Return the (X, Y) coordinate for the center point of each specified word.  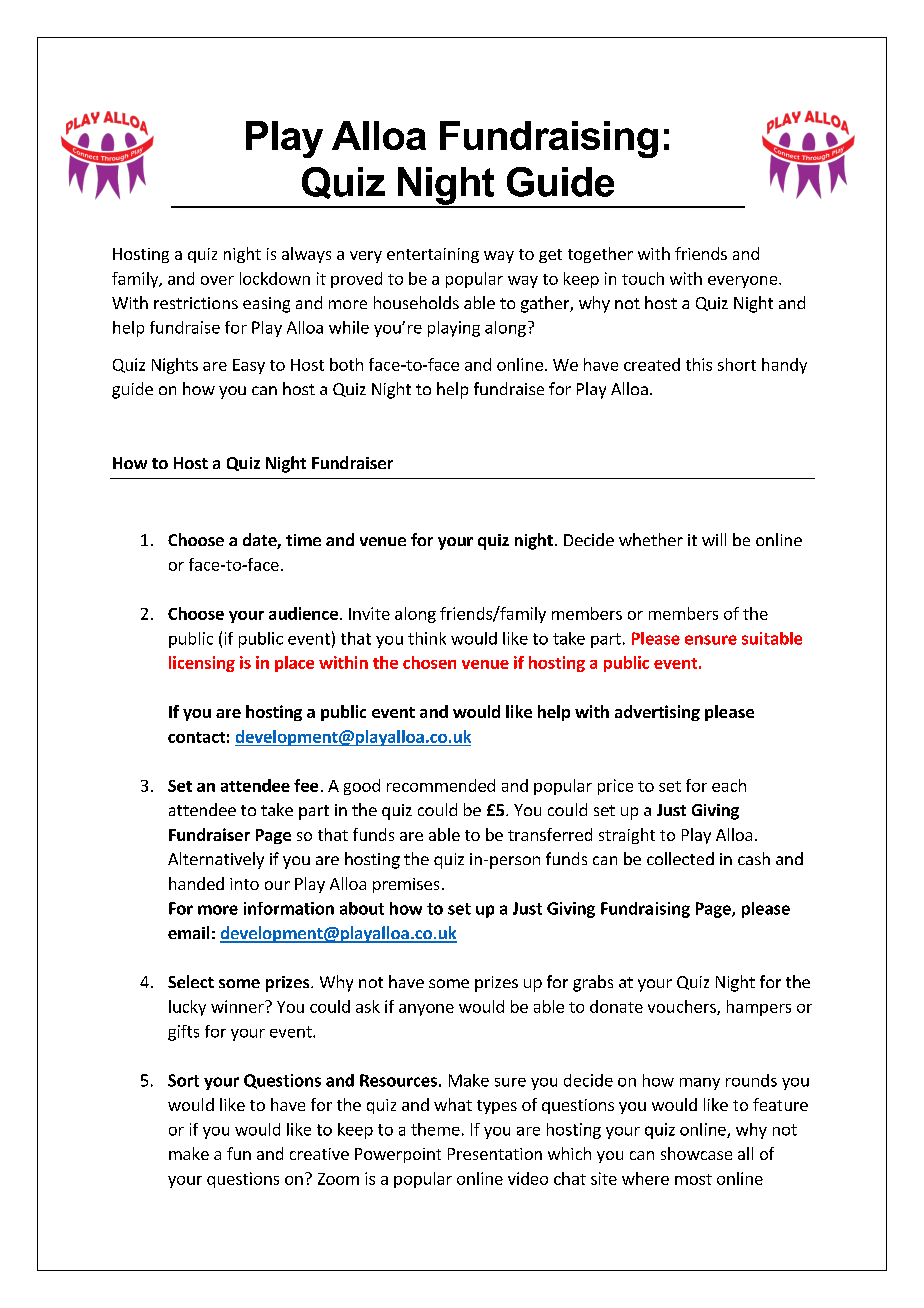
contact (196, 737)
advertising (657, 713)
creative (319, 1154)
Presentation (495, 1154)
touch (643, 278)
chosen (429, 662)
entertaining (433, 255)
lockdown (275, 278)
